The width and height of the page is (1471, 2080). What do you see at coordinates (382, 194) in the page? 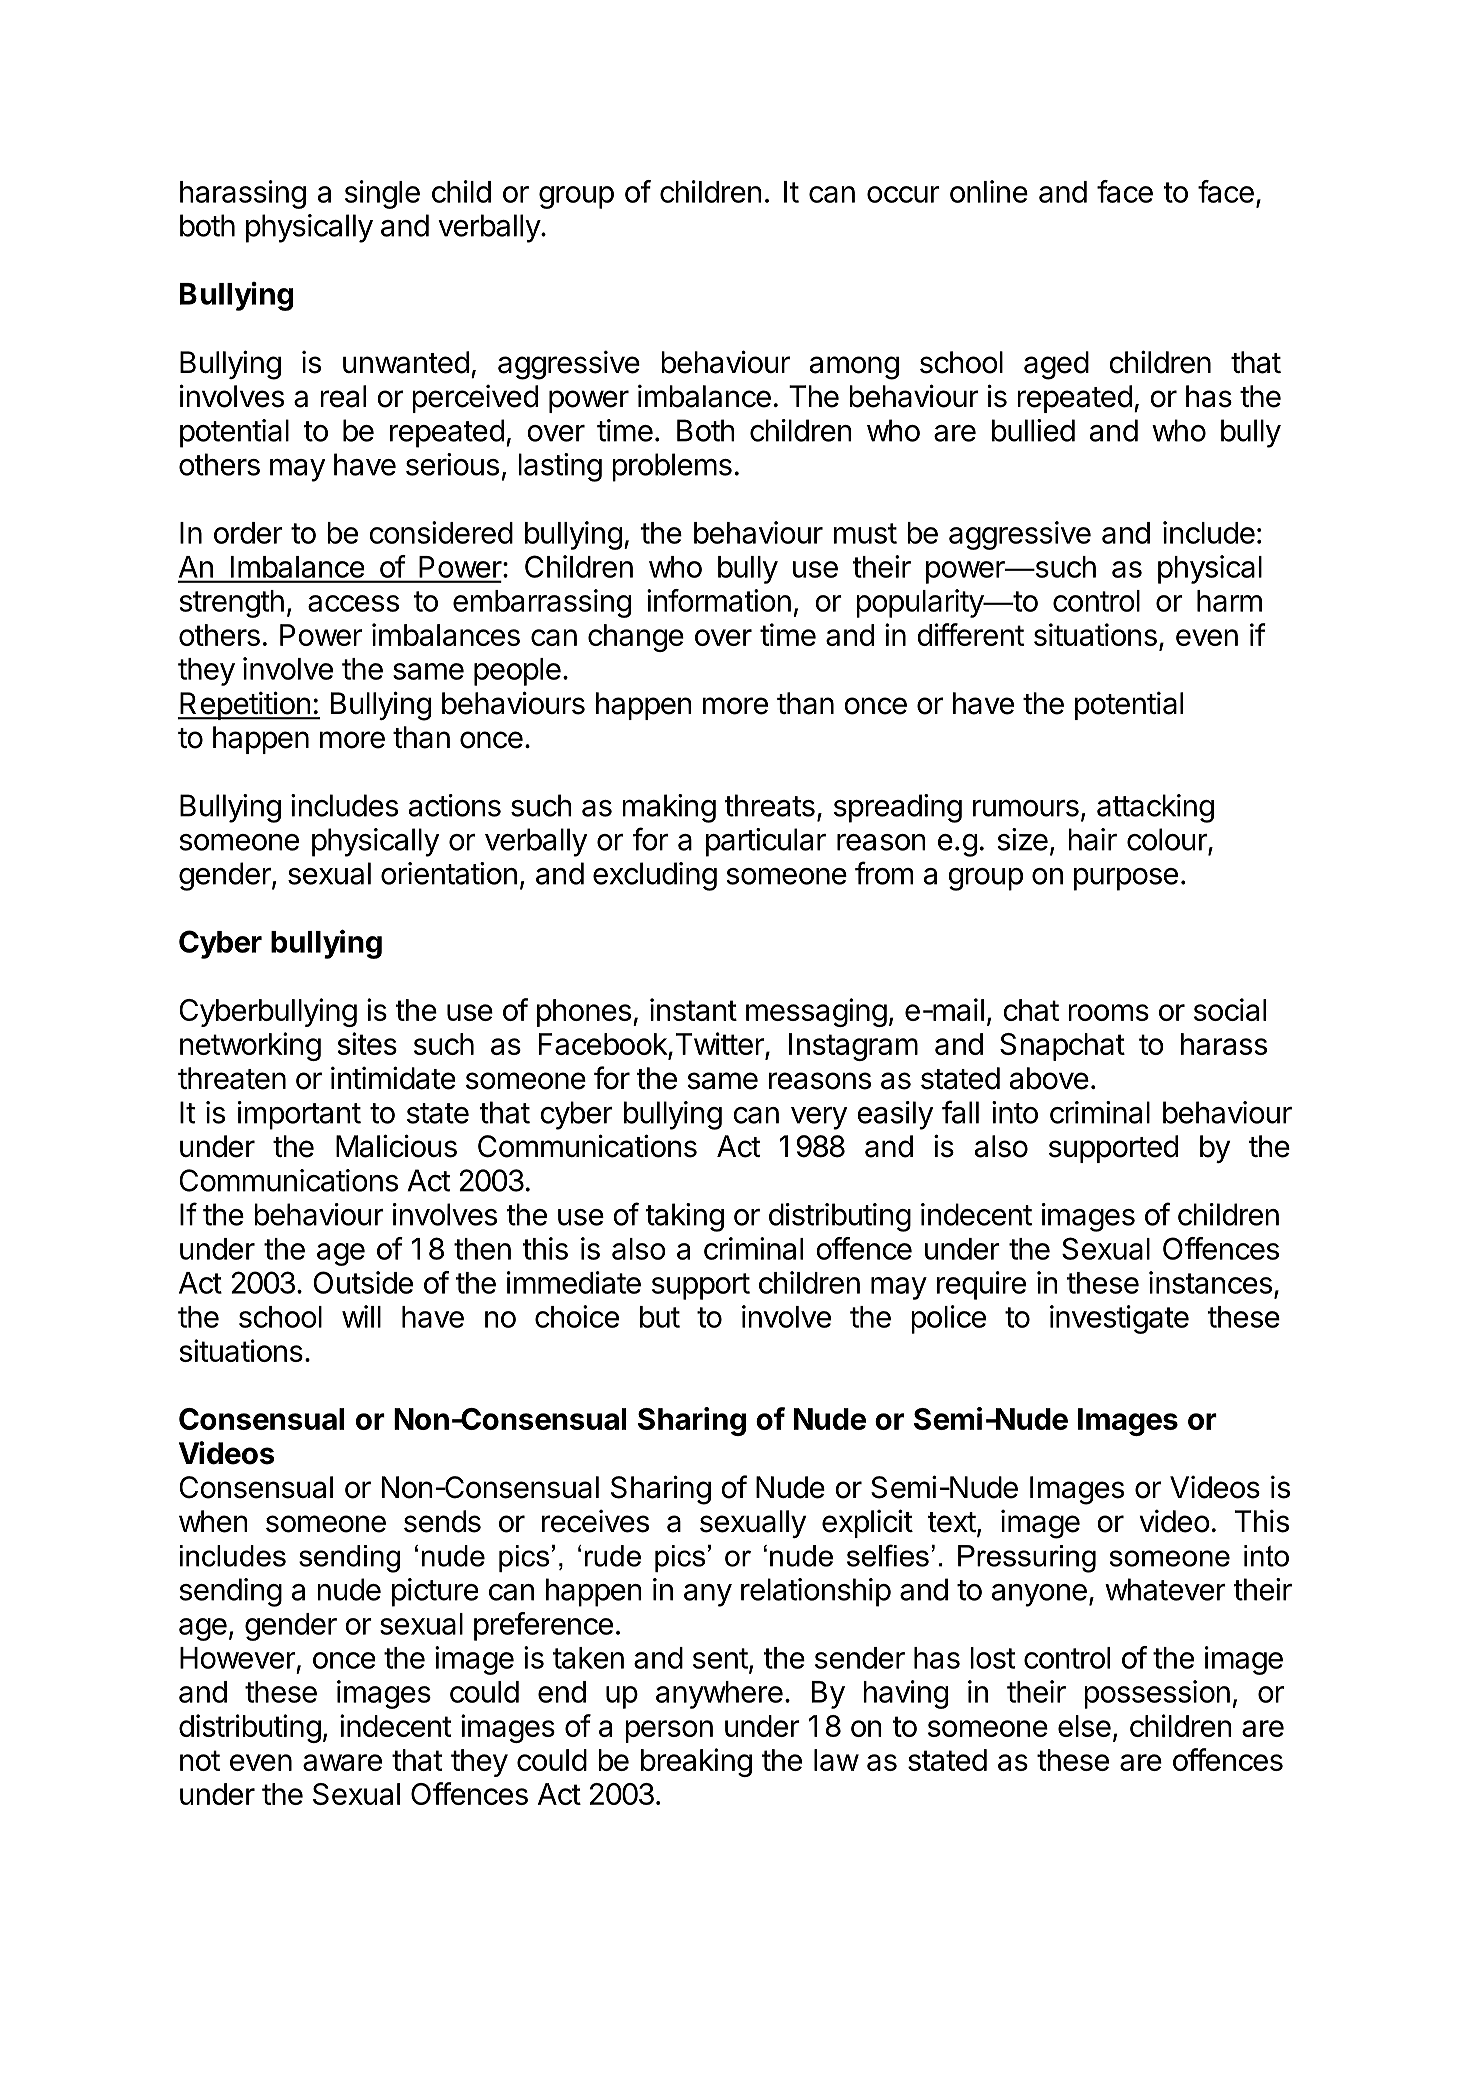
I see `single` at bounding box center [382, 194].
